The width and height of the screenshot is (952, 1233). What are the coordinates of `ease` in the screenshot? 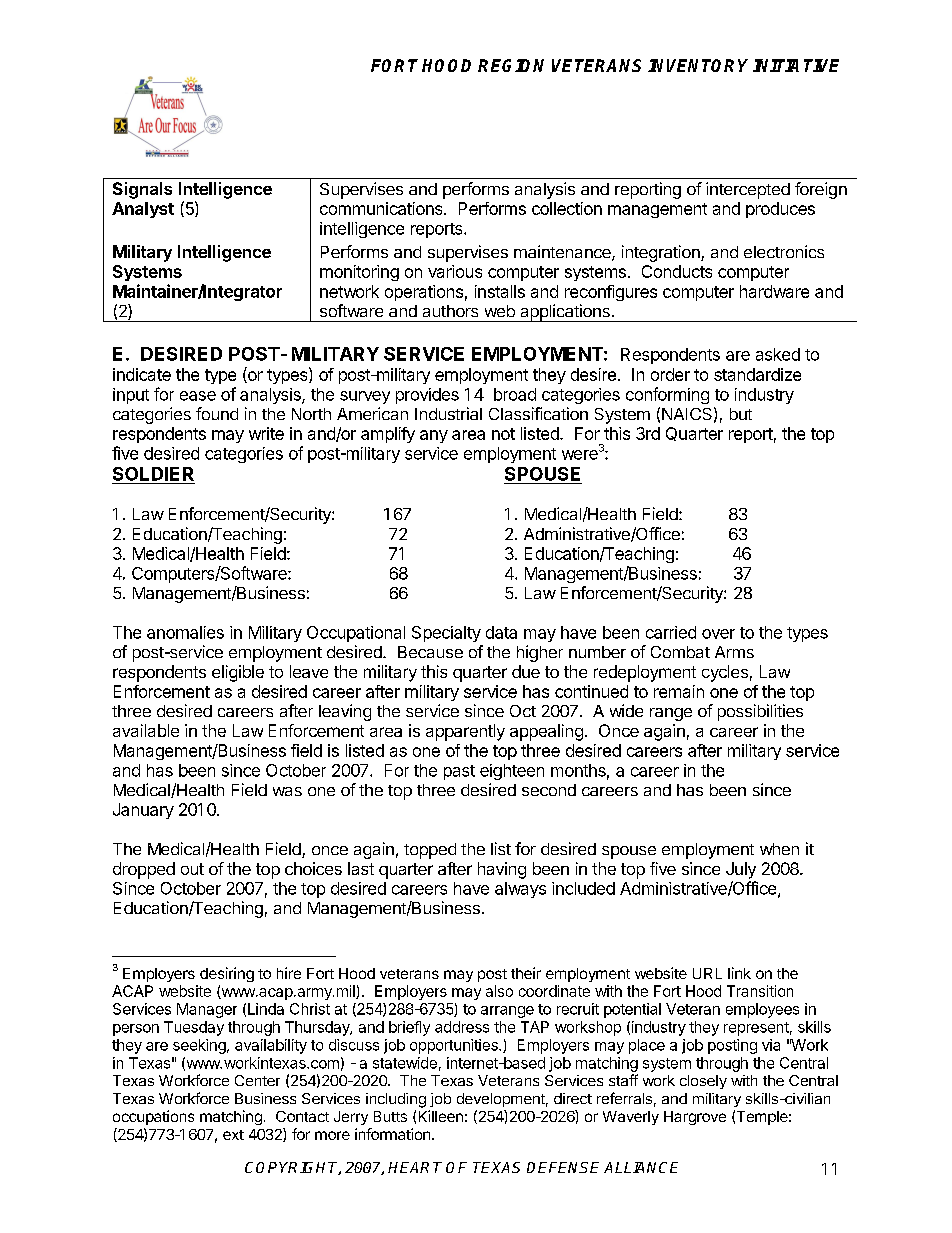 It's located at (198, 396).
